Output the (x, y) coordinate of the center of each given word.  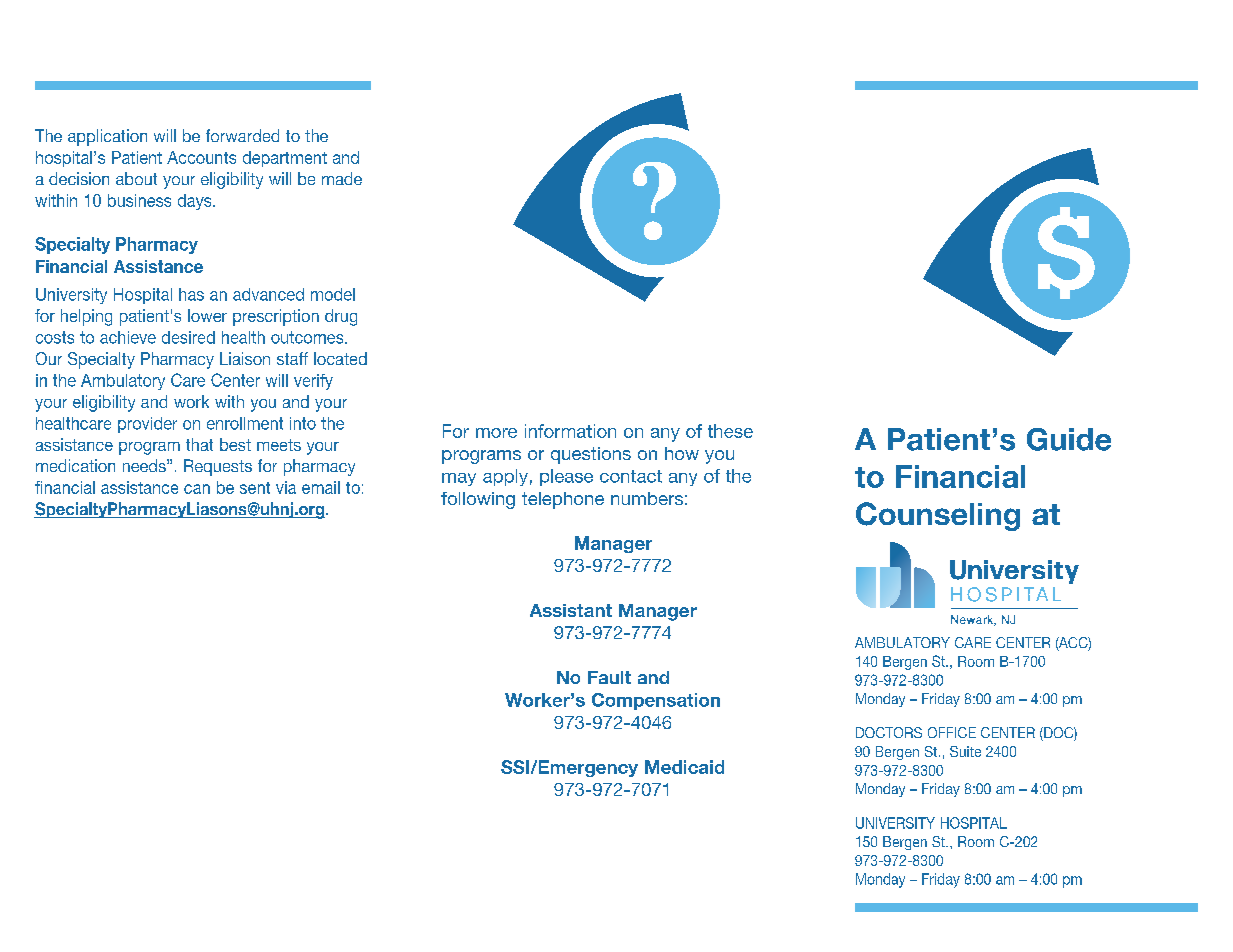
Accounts (201, 157)
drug (341, 317)
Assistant (571, 610)
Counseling (938, 516)
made (342, 178)
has (191, 294)
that (199, 444)
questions (591, 455)
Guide (1069, 439)
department (285, 159)
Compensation (656, 701)
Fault (609, 677)
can (197, 489)
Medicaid (684, 767)
